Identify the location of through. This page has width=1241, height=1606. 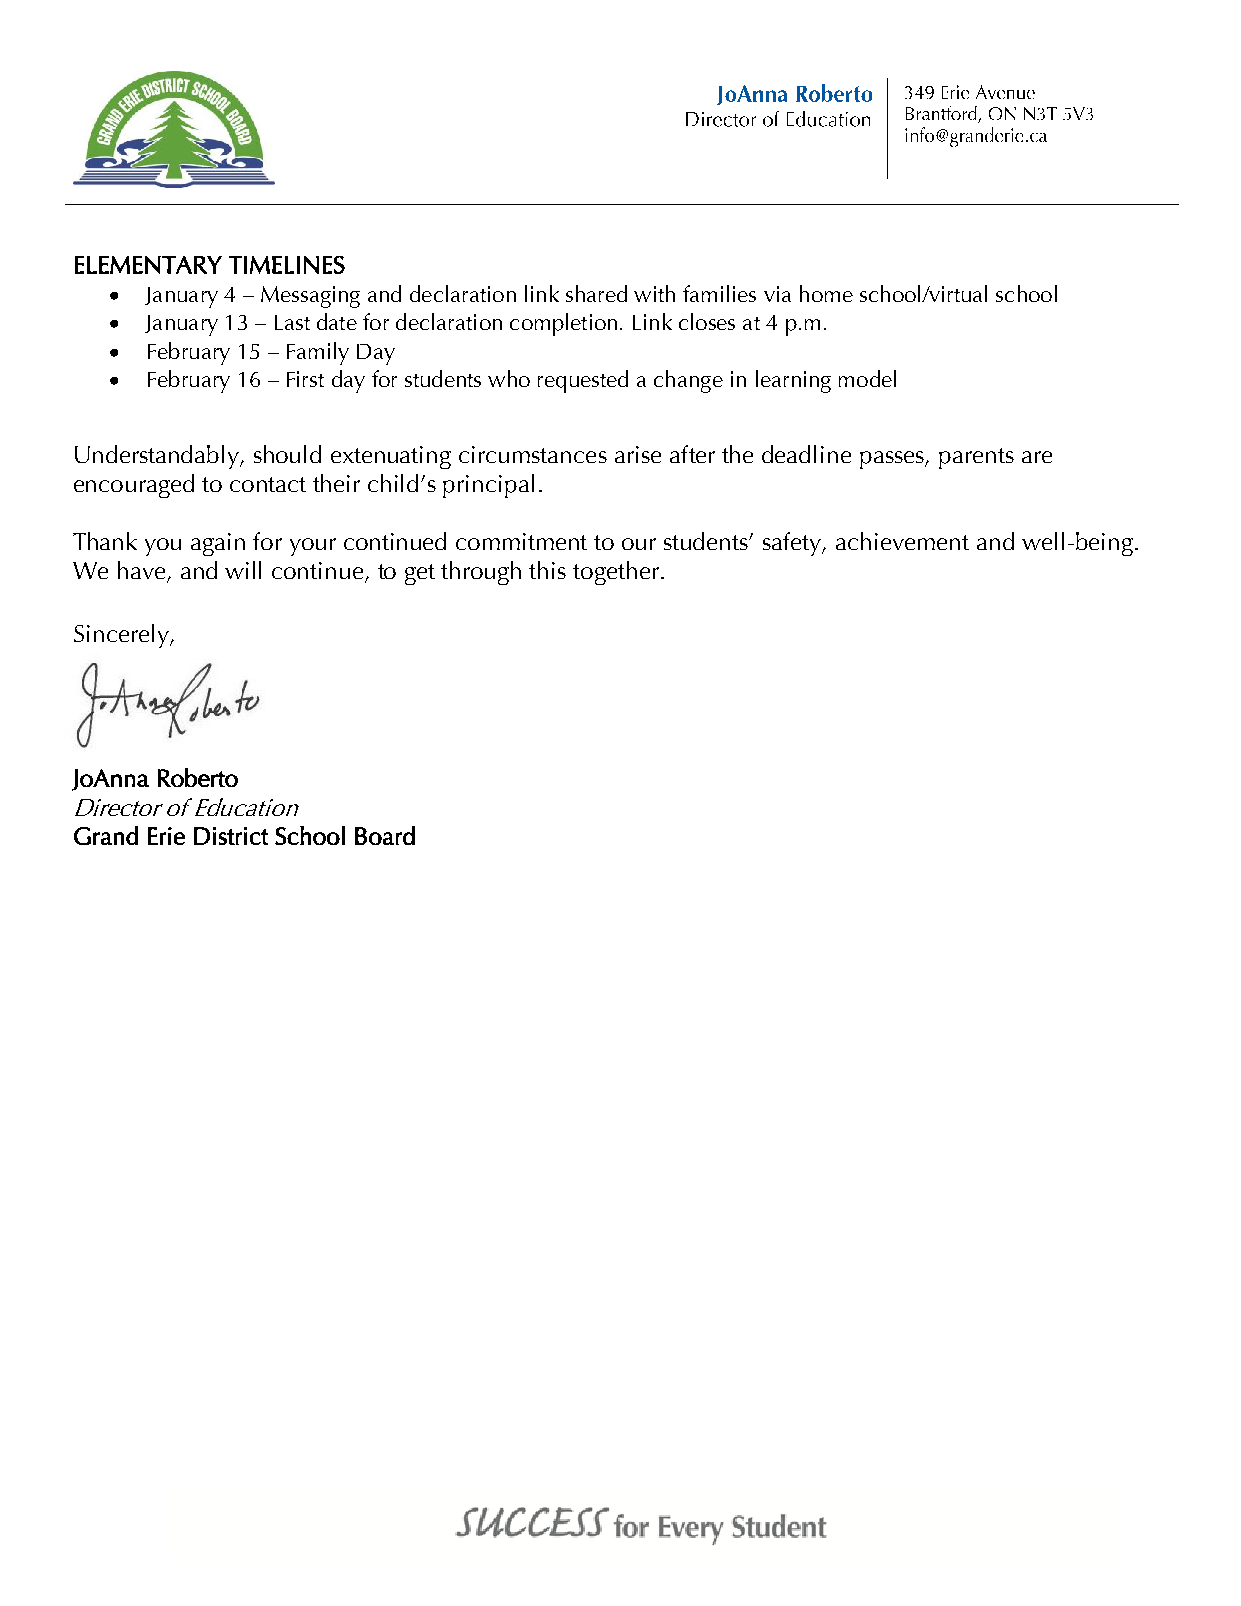
(481, 573).
